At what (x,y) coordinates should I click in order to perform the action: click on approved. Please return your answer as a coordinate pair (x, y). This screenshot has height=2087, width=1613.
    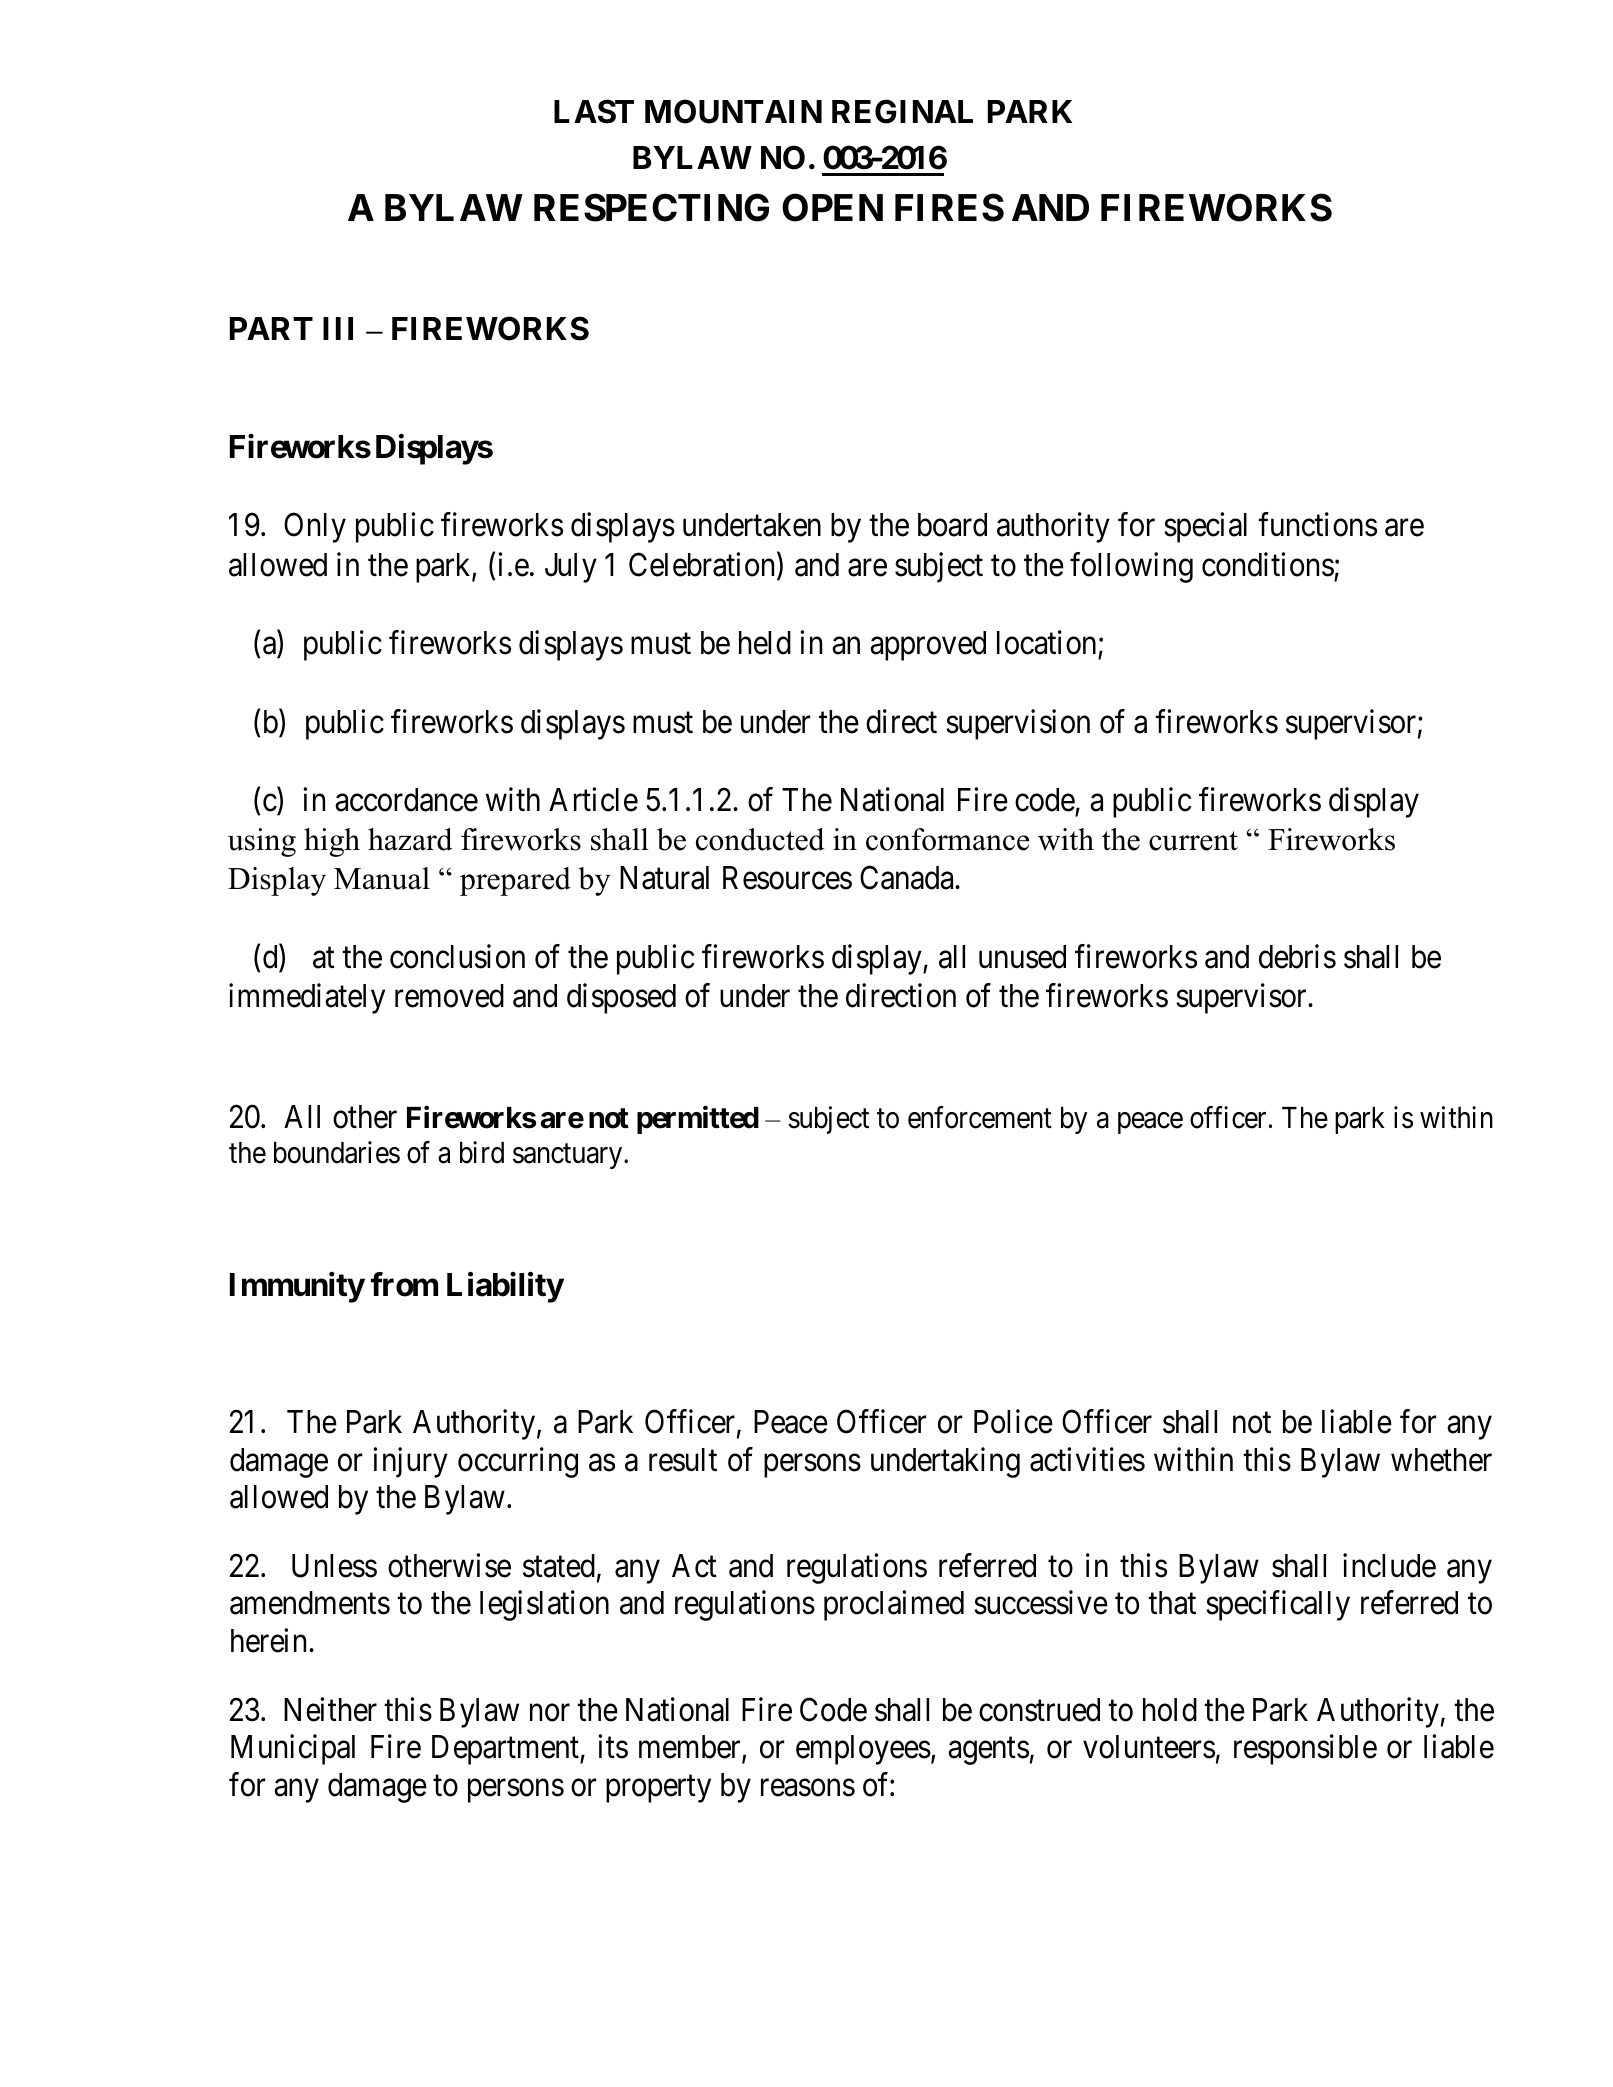
    Looking at the image, I should click on (928, 646).
